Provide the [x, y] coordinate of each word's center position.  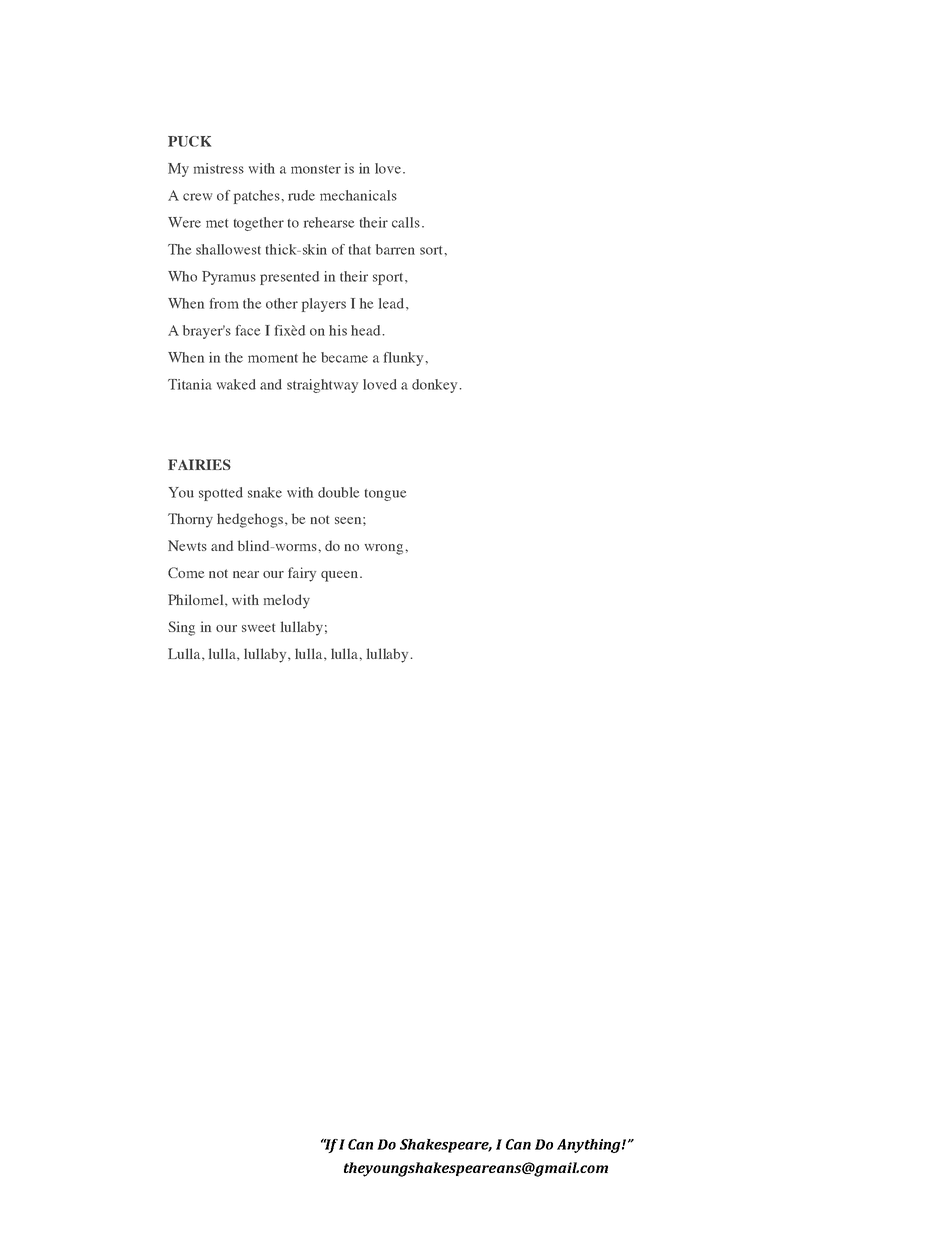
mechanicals [358, 195]
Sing [181, 628]
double [339, 492]
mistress [219, 168]
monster [316, 169]
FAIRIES [199, 464]
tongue [386, 495]
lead [391, 303]
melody [287, 601]
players [324, 305]
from [224, 303]
